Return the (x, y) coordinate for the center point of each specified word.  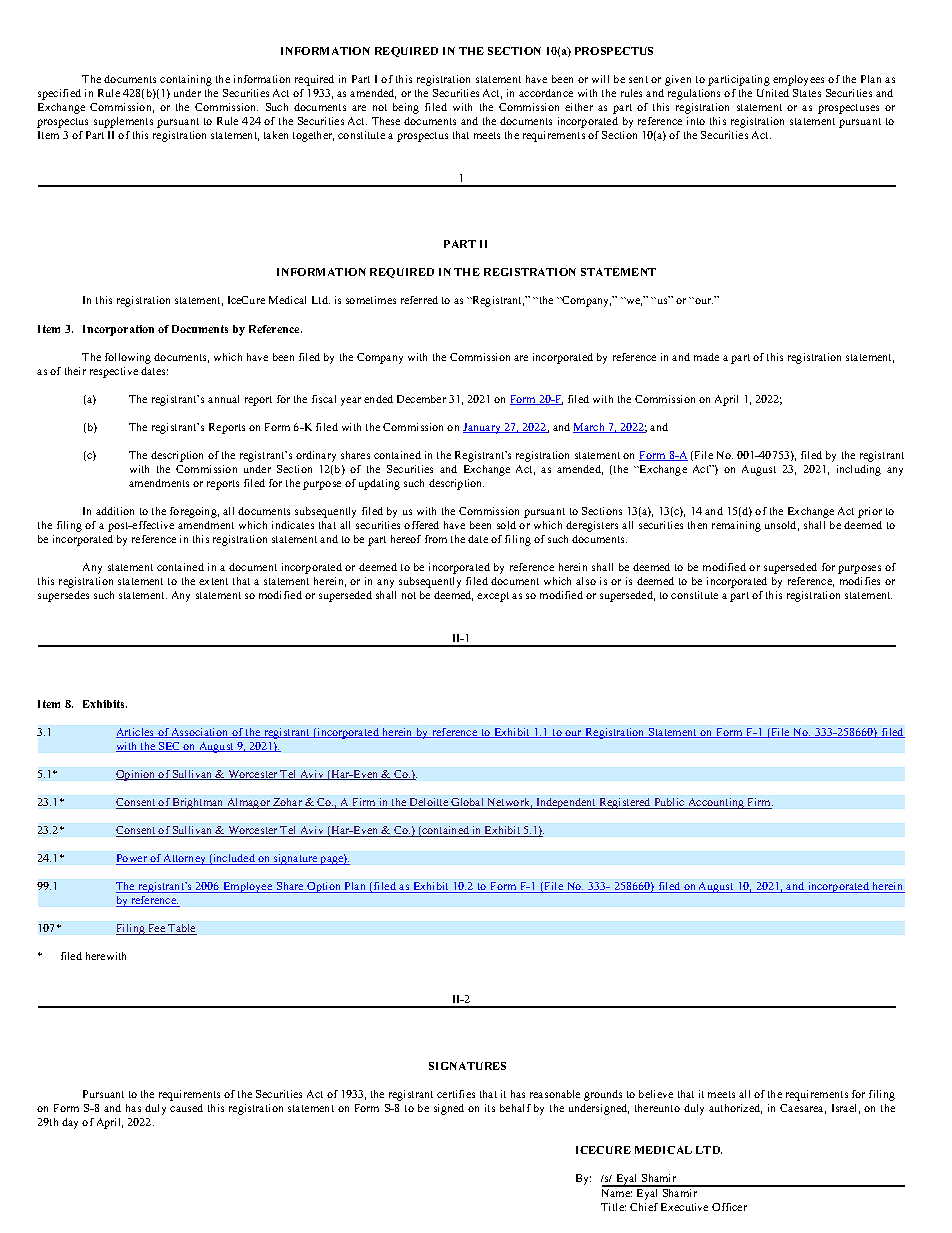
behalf (515, 1108)
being (406, 108)
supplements (123, 122)
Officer (729, 1207)
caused (186, 1108)
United (773, 93)
